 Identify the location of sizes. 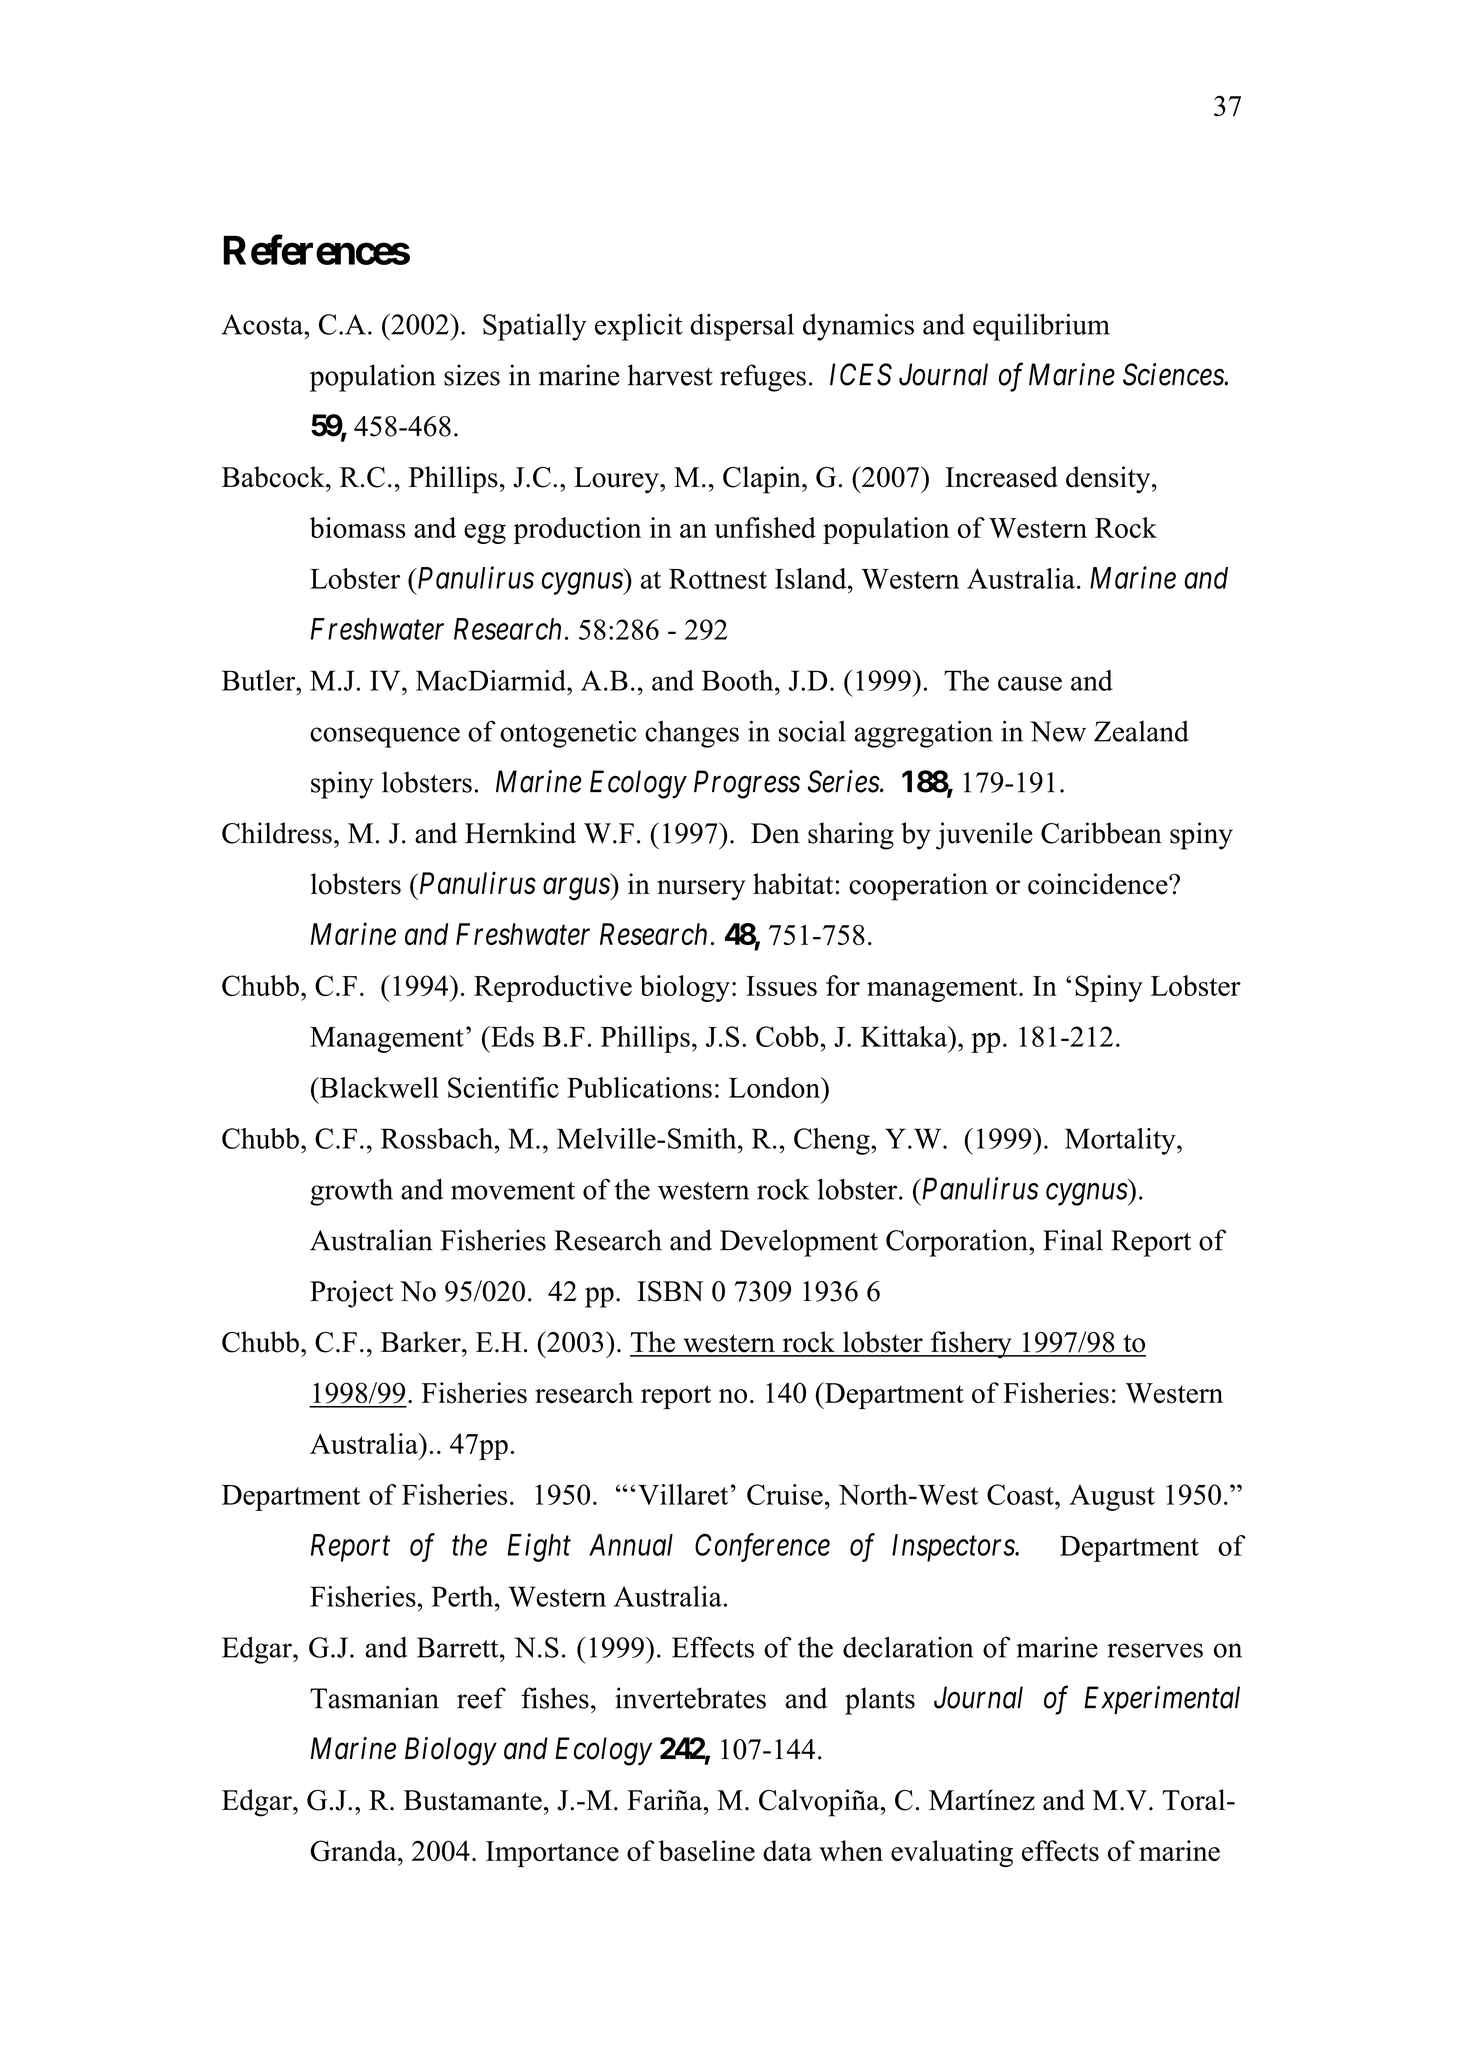
(472, 375).
